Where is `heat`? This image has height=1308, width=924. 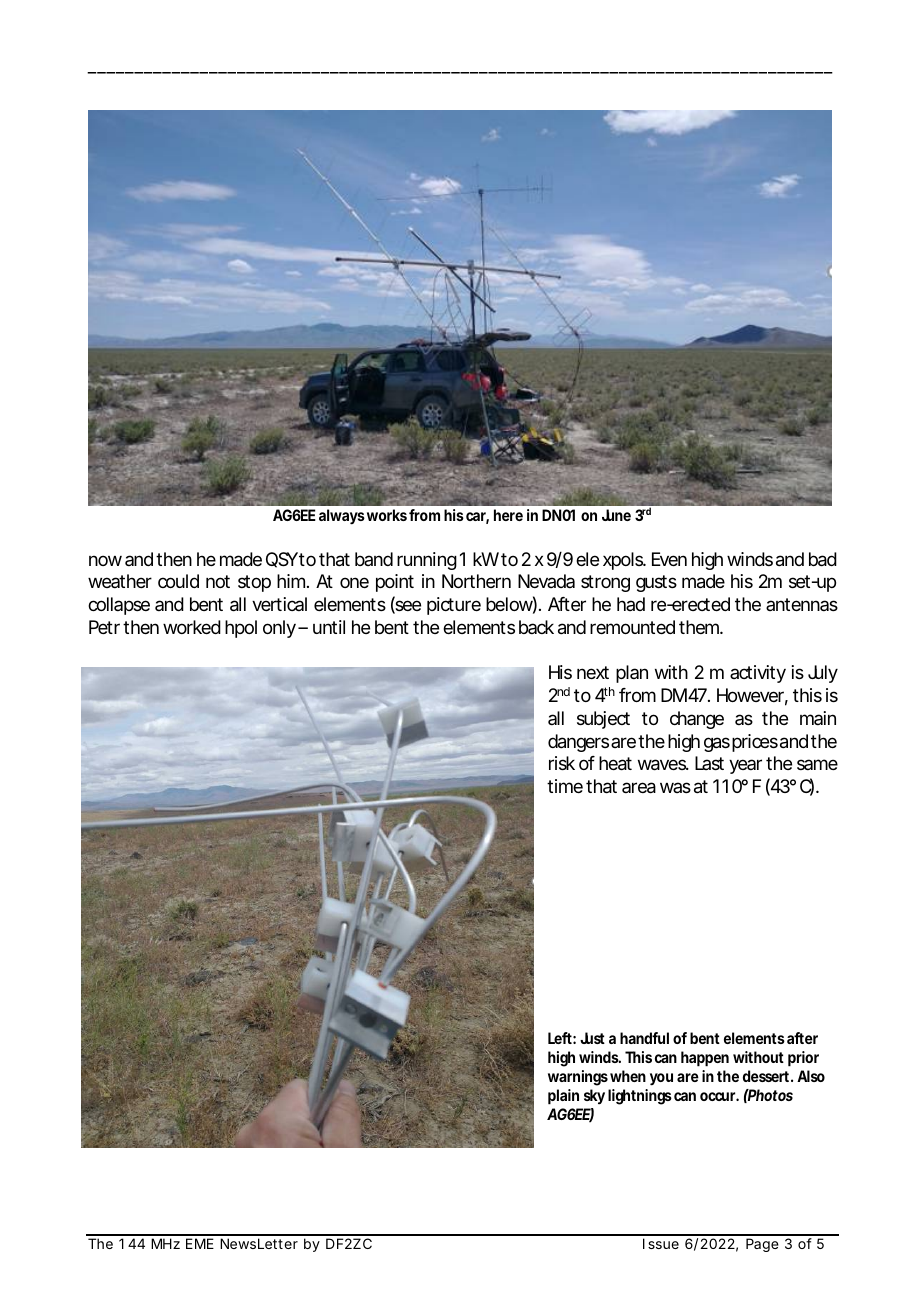
heat is located at coordinates (615, 763).
